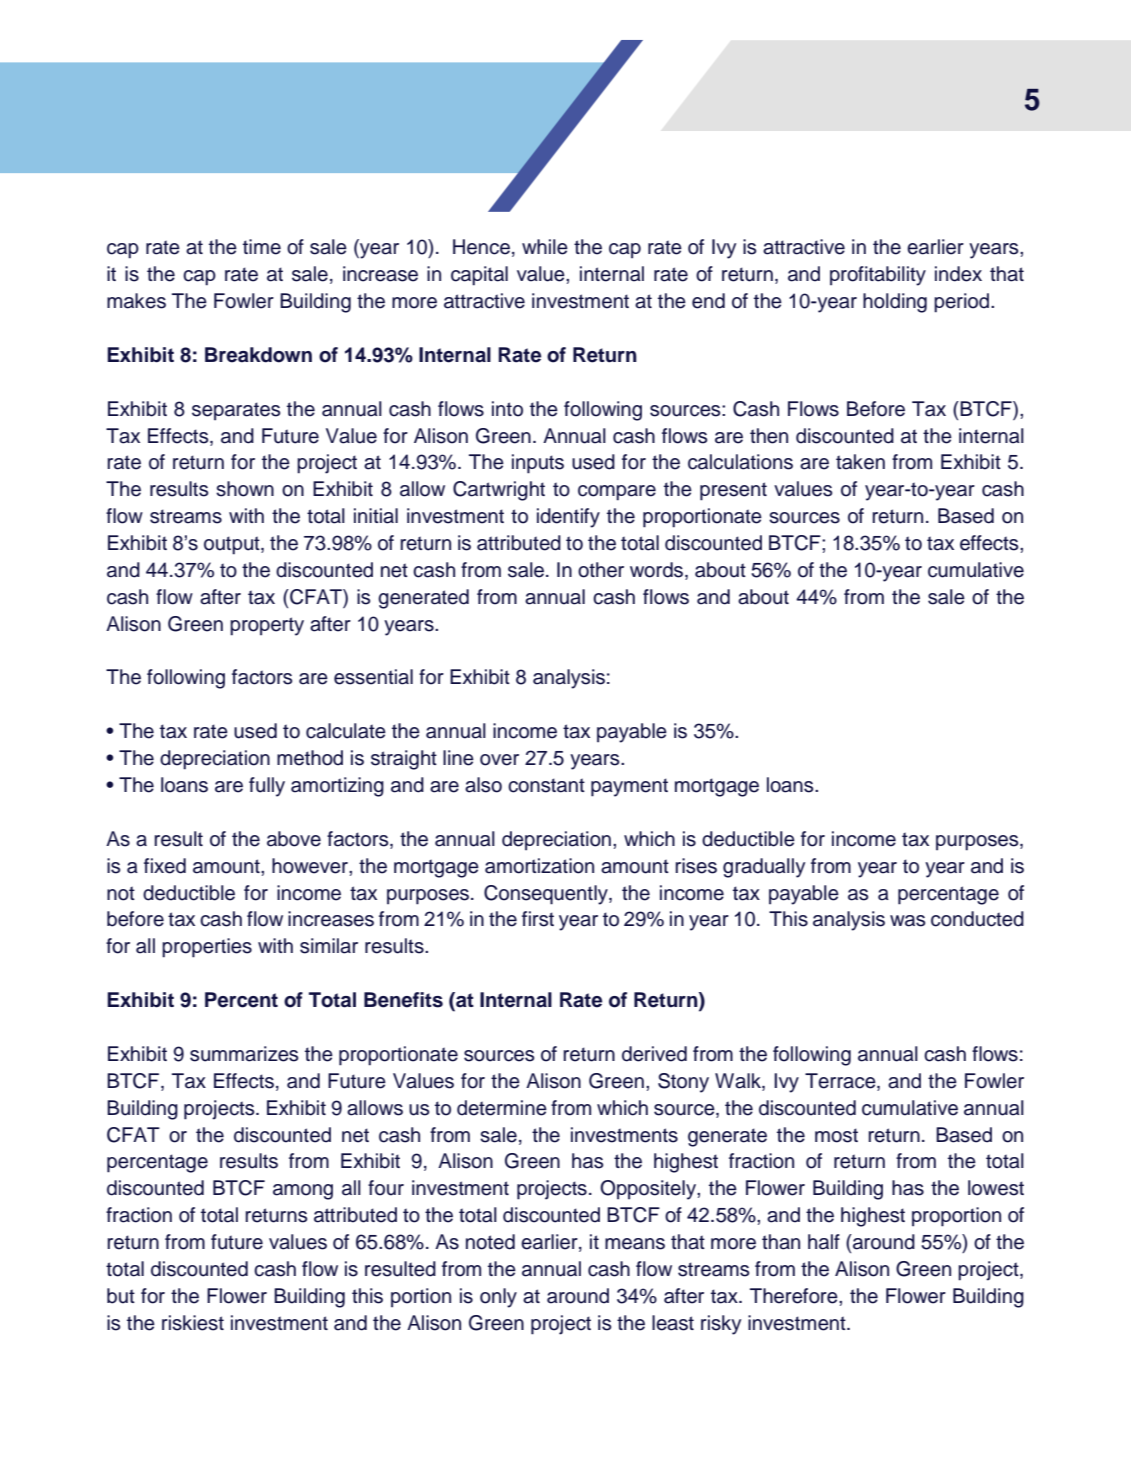 Image resolution: width=1131 pixels, height=1464 pixels. What do you see at coordinates (193, 1323) in the document?
I see `riskiest` at bounding box center [193, 1323].
